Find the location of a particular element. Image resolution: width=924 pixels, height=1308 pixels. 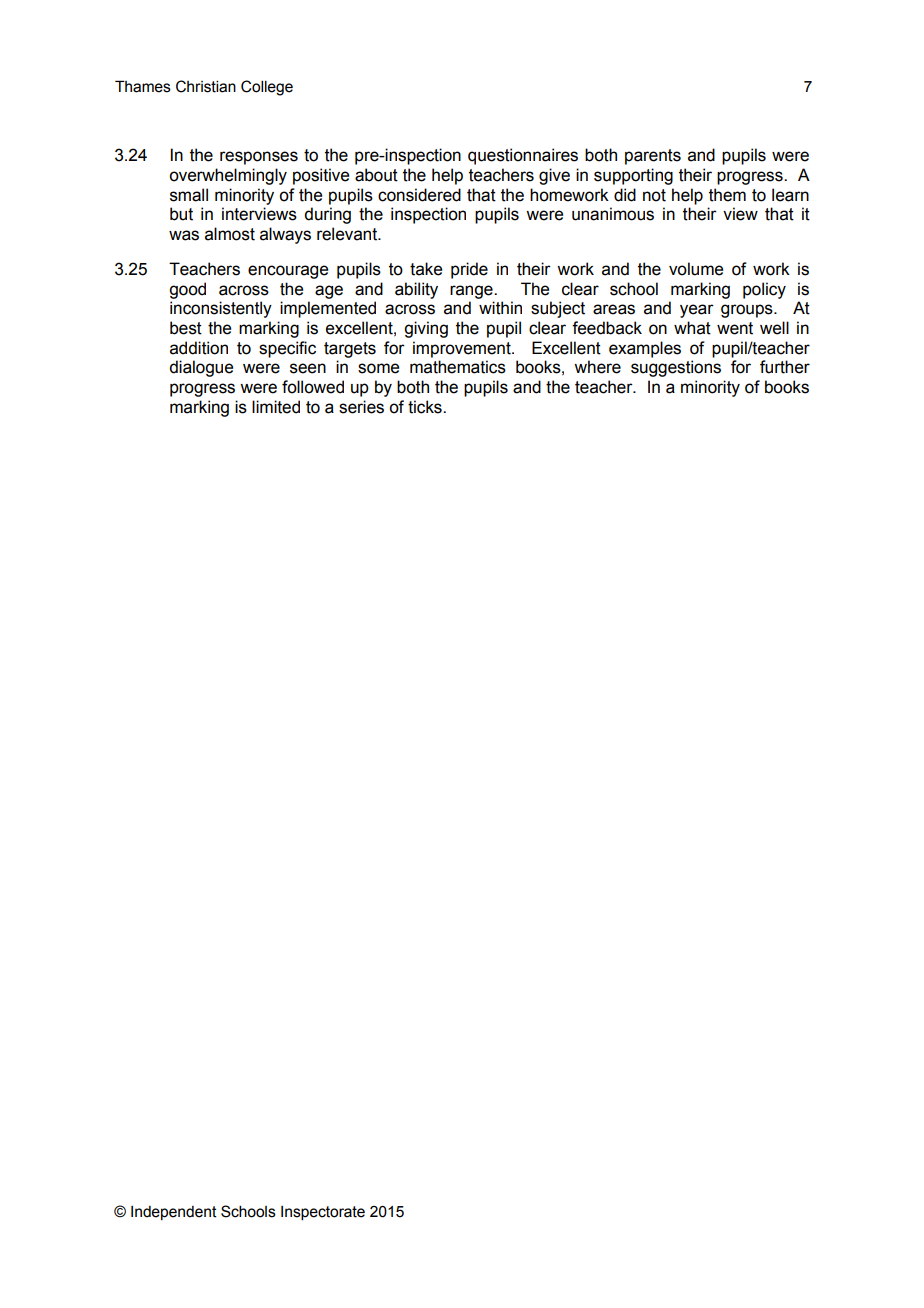

series is located at coordinates (361, 407).
